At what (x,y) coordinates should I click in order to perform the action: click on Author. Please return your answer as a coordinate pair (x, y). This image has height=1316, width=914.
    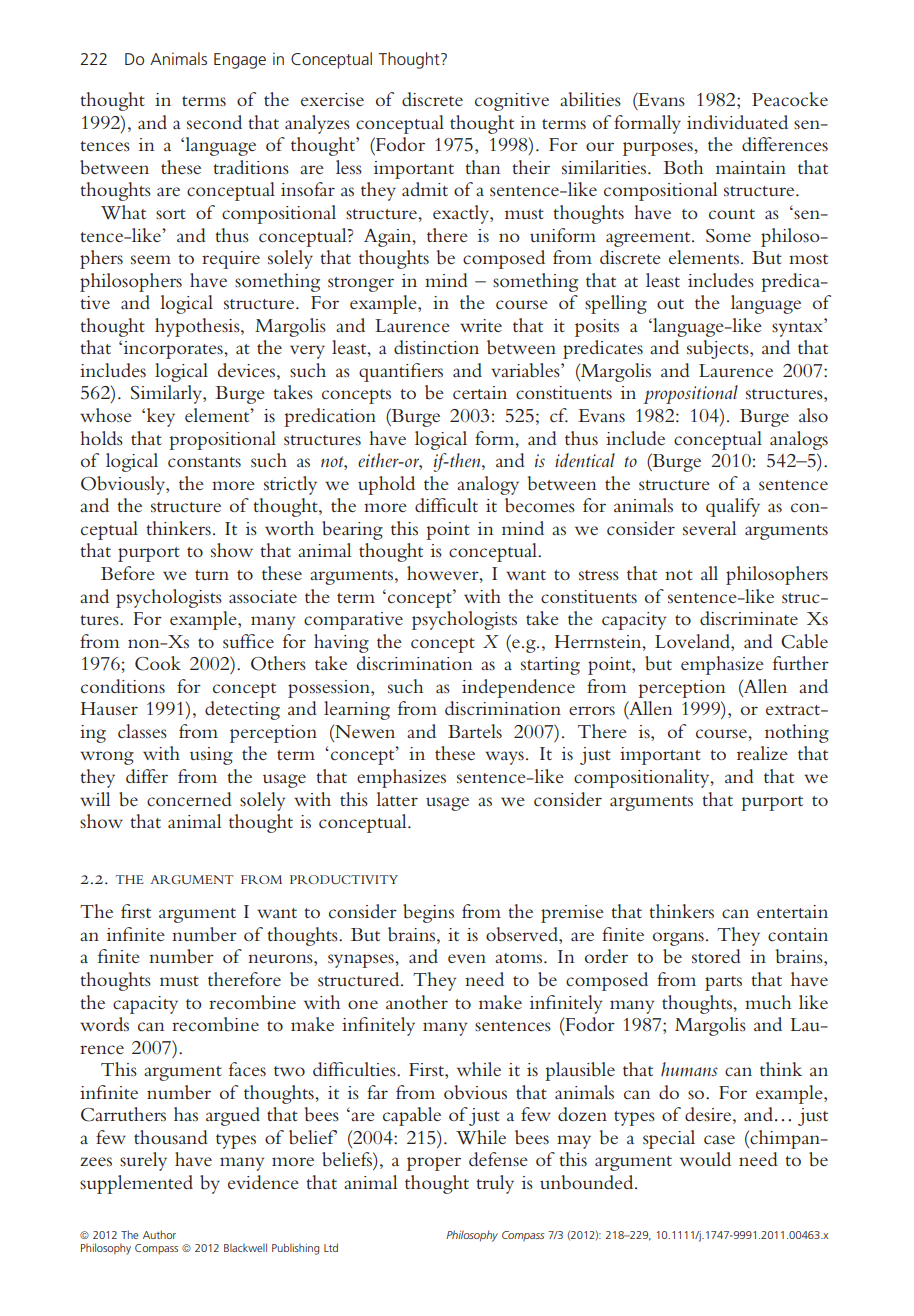
    Looking at the image, I should click on (159, 1234).
